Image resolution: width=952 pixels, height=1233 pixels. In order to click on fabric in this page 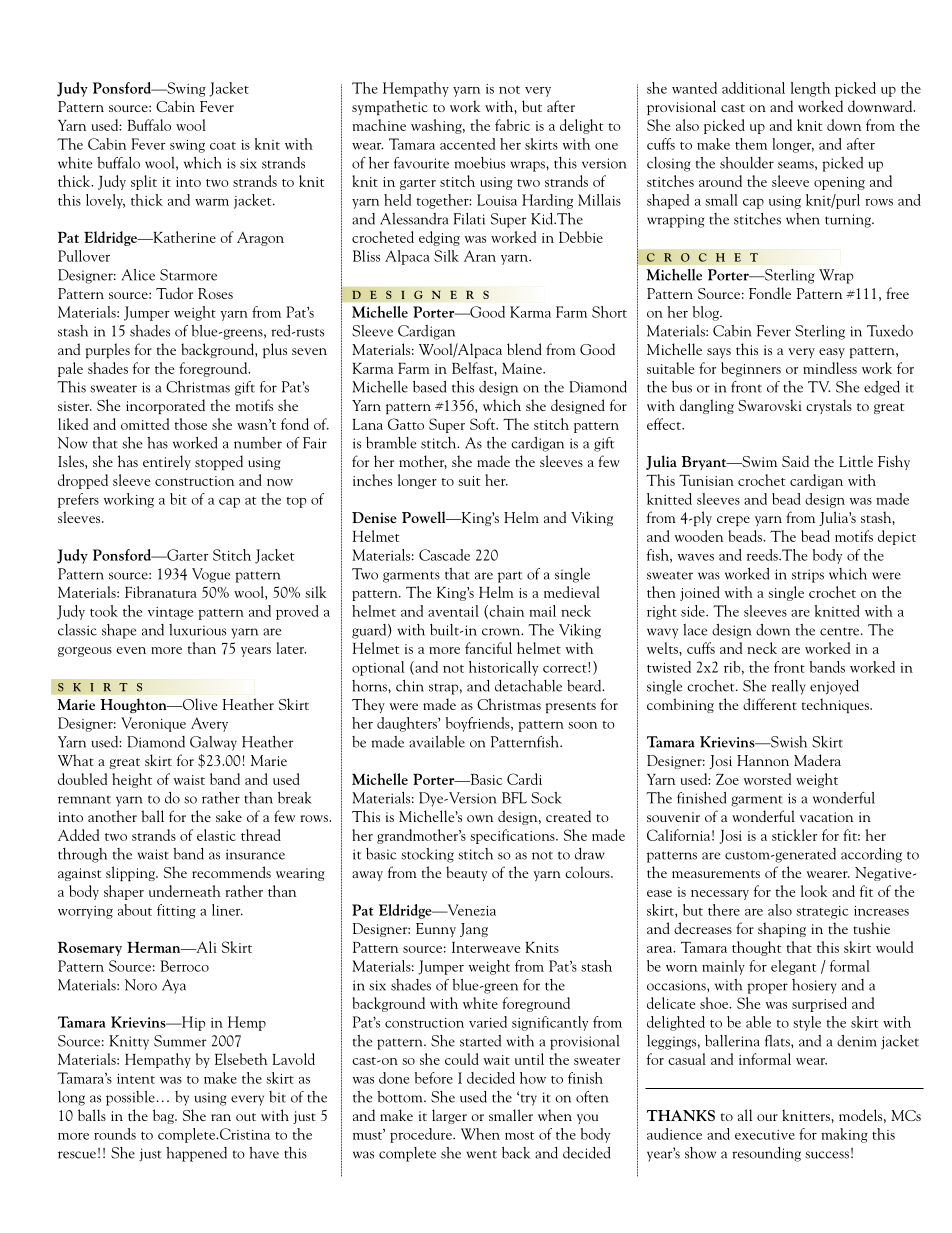, I will do `click(512, 125)`.
